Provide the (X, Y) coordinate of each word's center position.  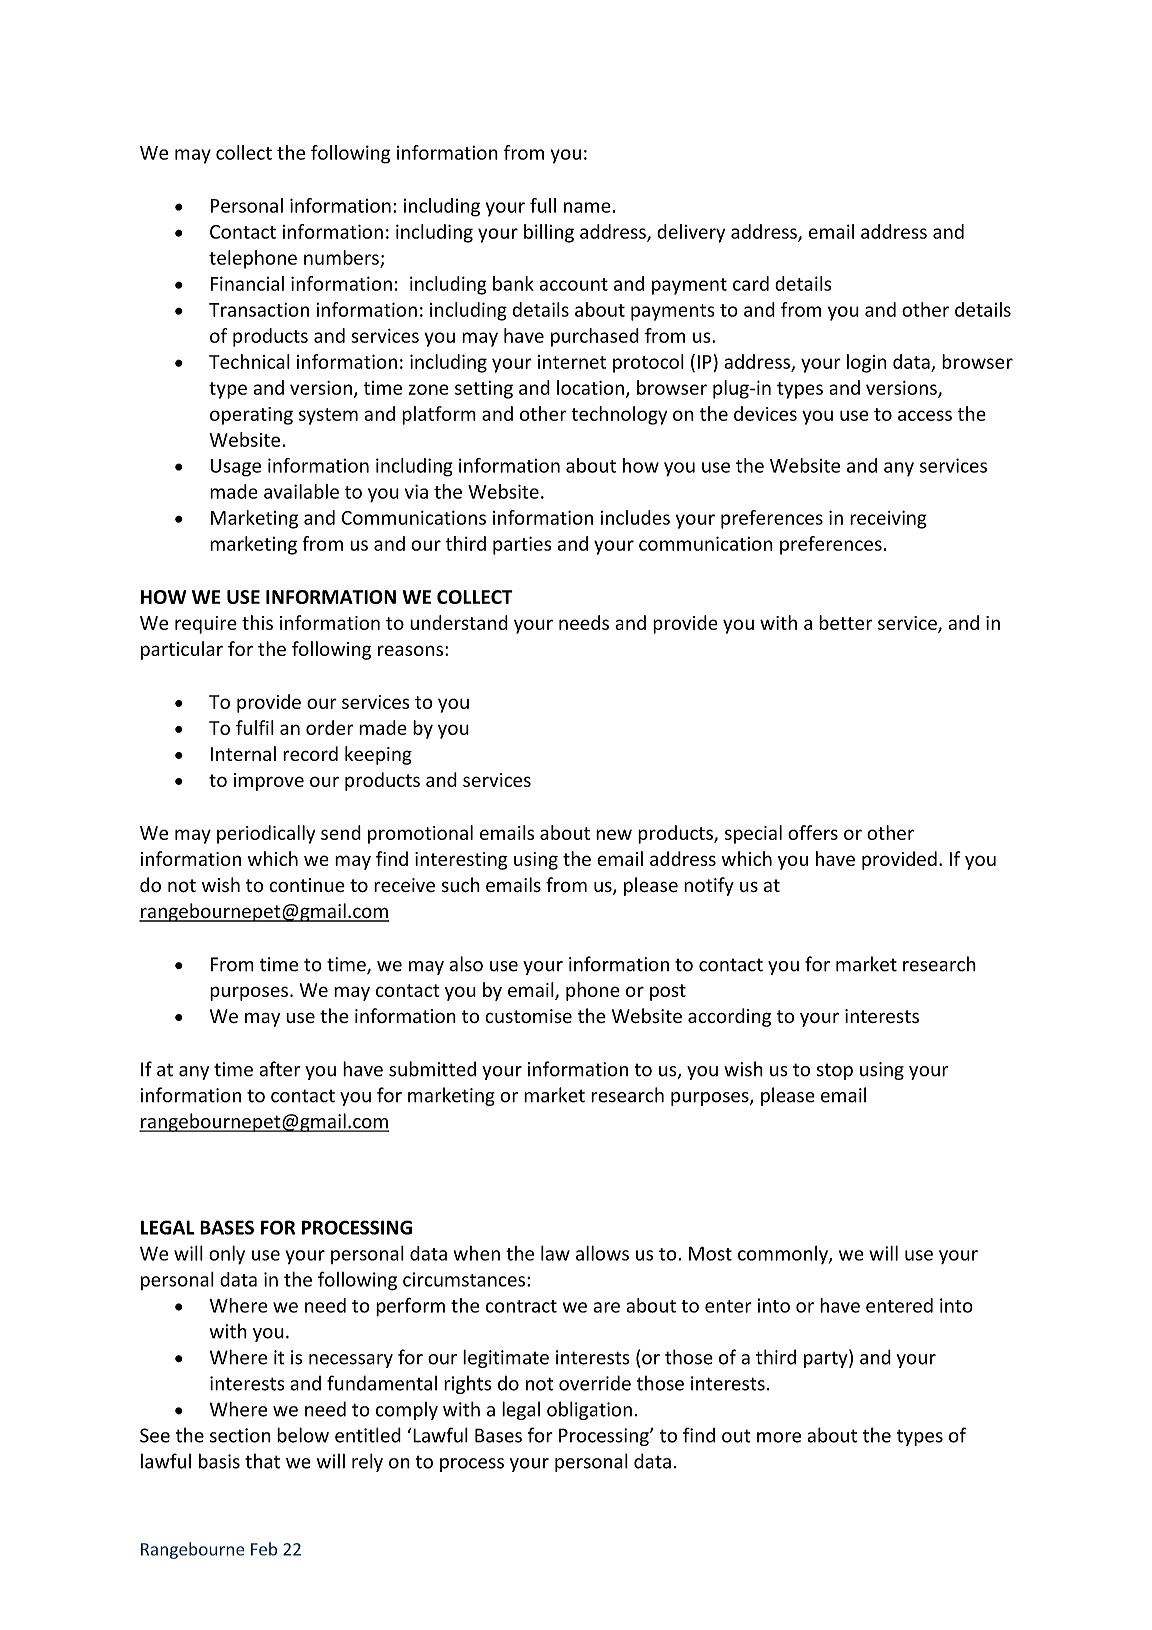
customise (528, 1016)
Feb (264, 1549)
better (846, 622)
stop (835, 1071)
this (257, 622)
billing (549, 233)
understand (459, 622)
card (751, 283)
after (279, 1069)
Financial (247, 283)
